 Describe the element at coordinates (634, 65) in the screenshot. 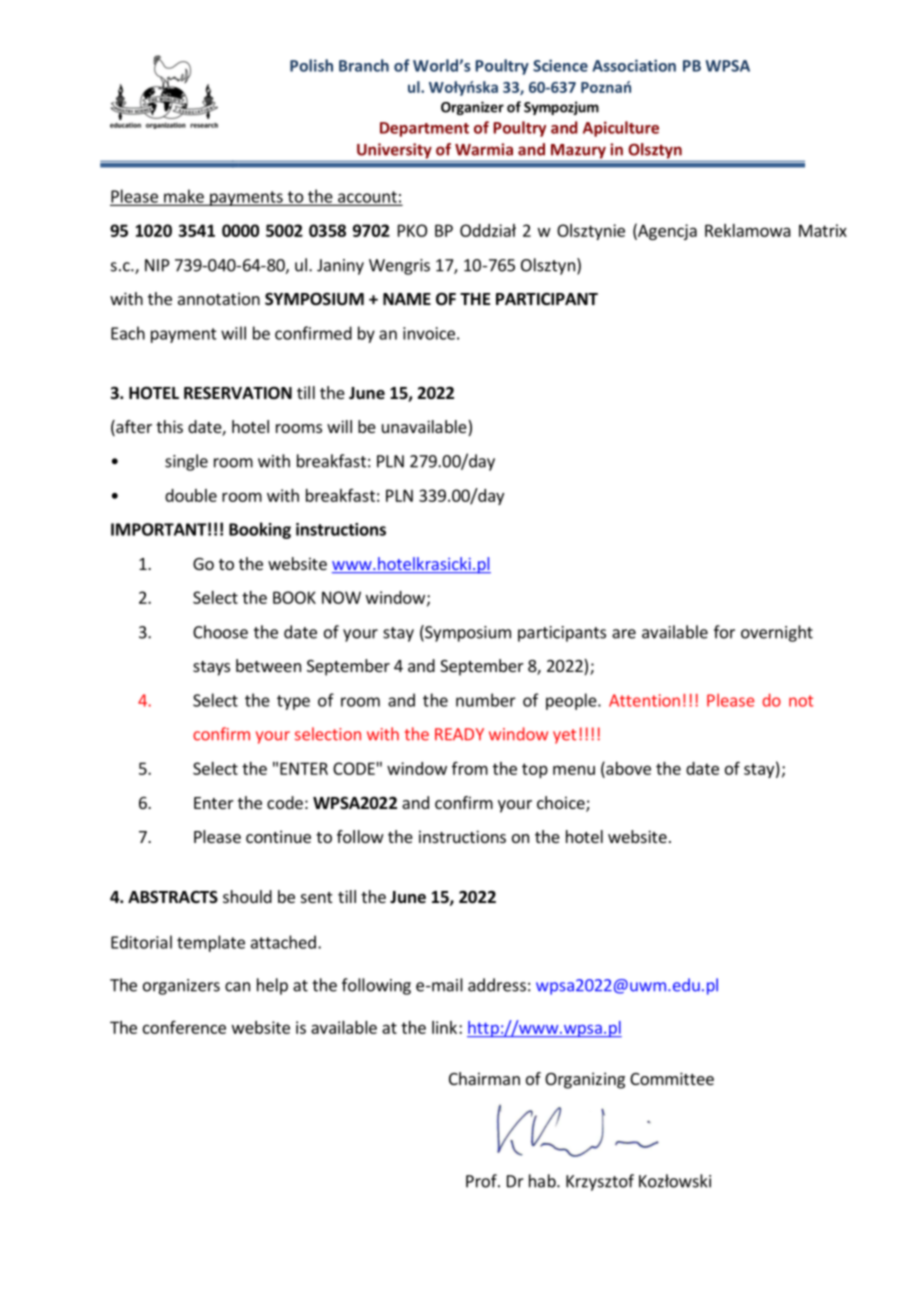

I see `Association` at that location.
